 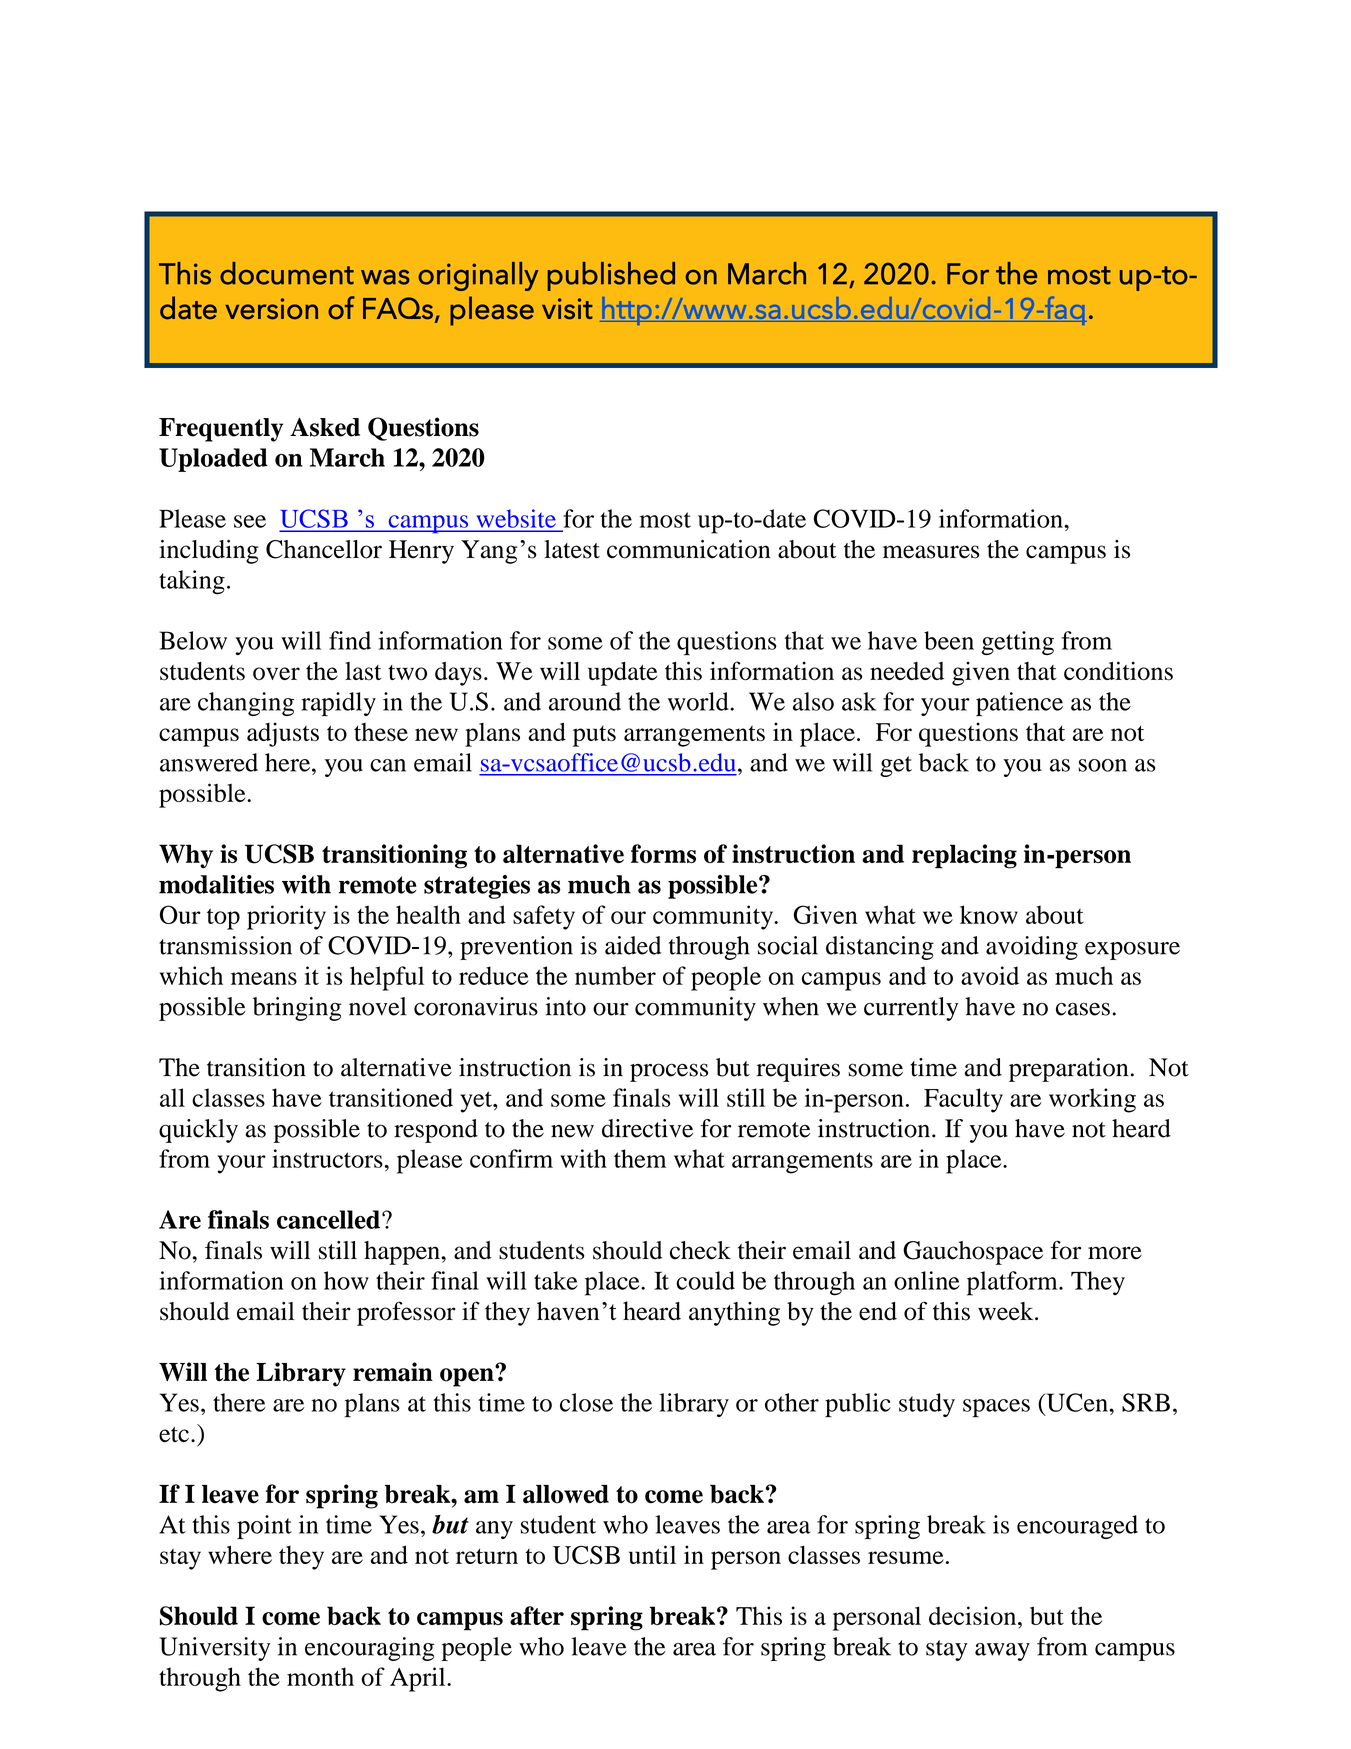 I want to click on published, so click(x=611, y=276).
